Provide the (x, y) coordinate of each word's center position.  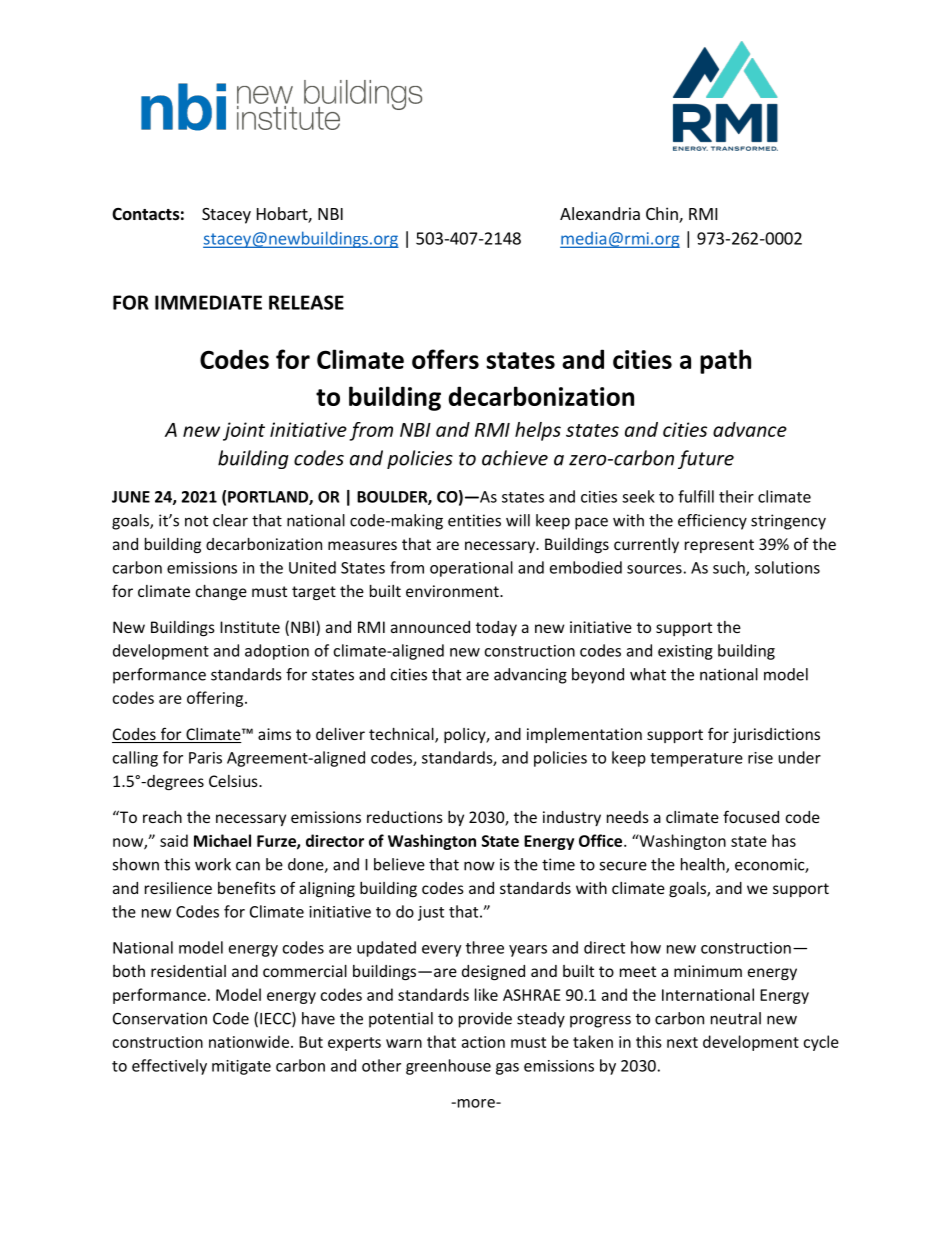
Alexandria (600, 213)
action (483, 1042)
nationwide (249, 1041)
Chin (663, 215)
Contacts (146, 214)
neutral (736, 1018)
